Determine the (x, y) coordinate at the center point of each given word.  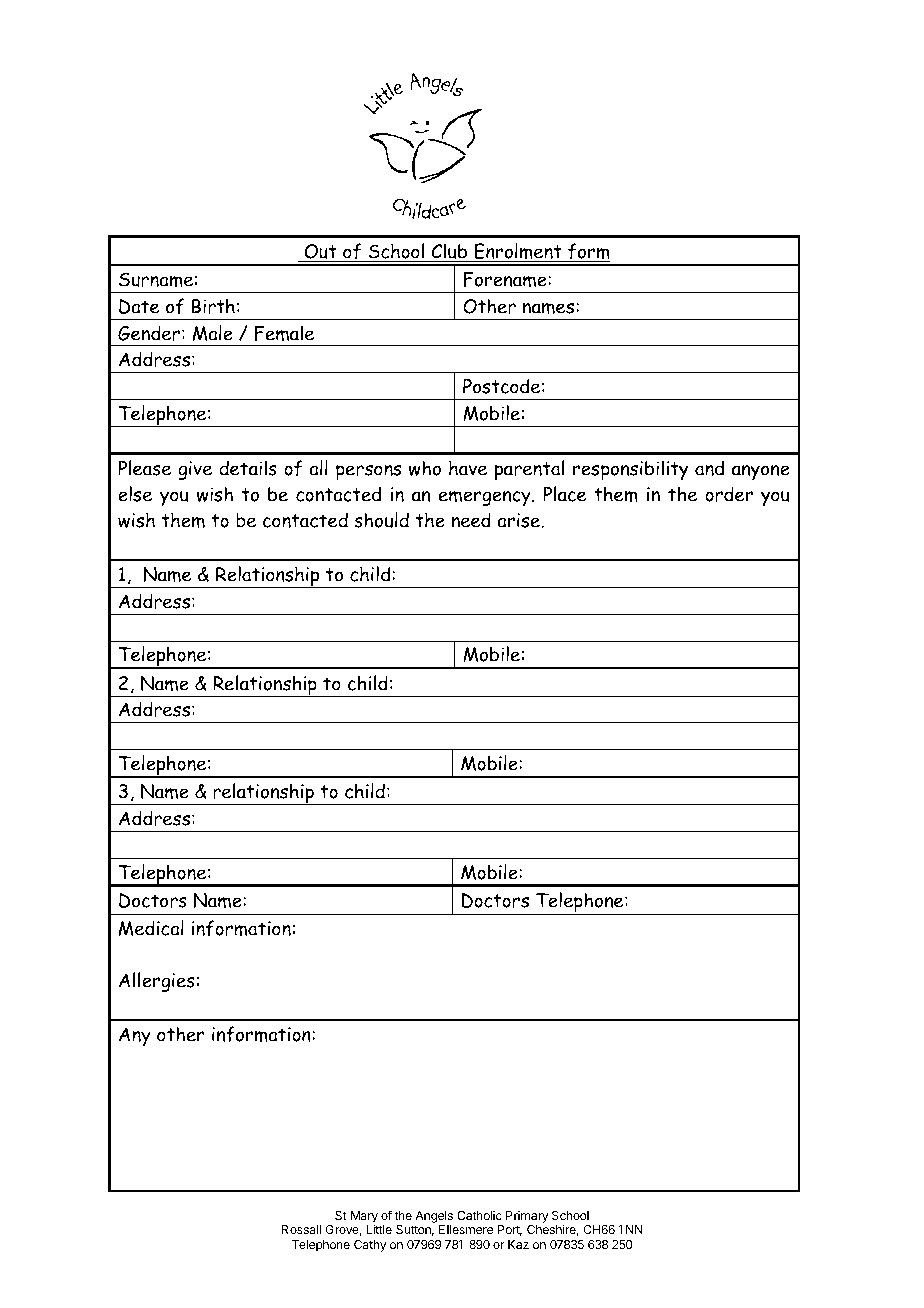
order (729, 494)
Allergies (157, 982)
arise (519, 520)
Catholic (479, 1215)
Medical (151, 928)
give (195, 470)
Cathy (370, 1246)
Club (449, 251)
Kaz (518, 1244)
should (381, 520)
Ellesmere (466, 1229)
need (471, 520)
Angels (434, 1218)
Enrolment (518, 252)
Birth (213, 306)
